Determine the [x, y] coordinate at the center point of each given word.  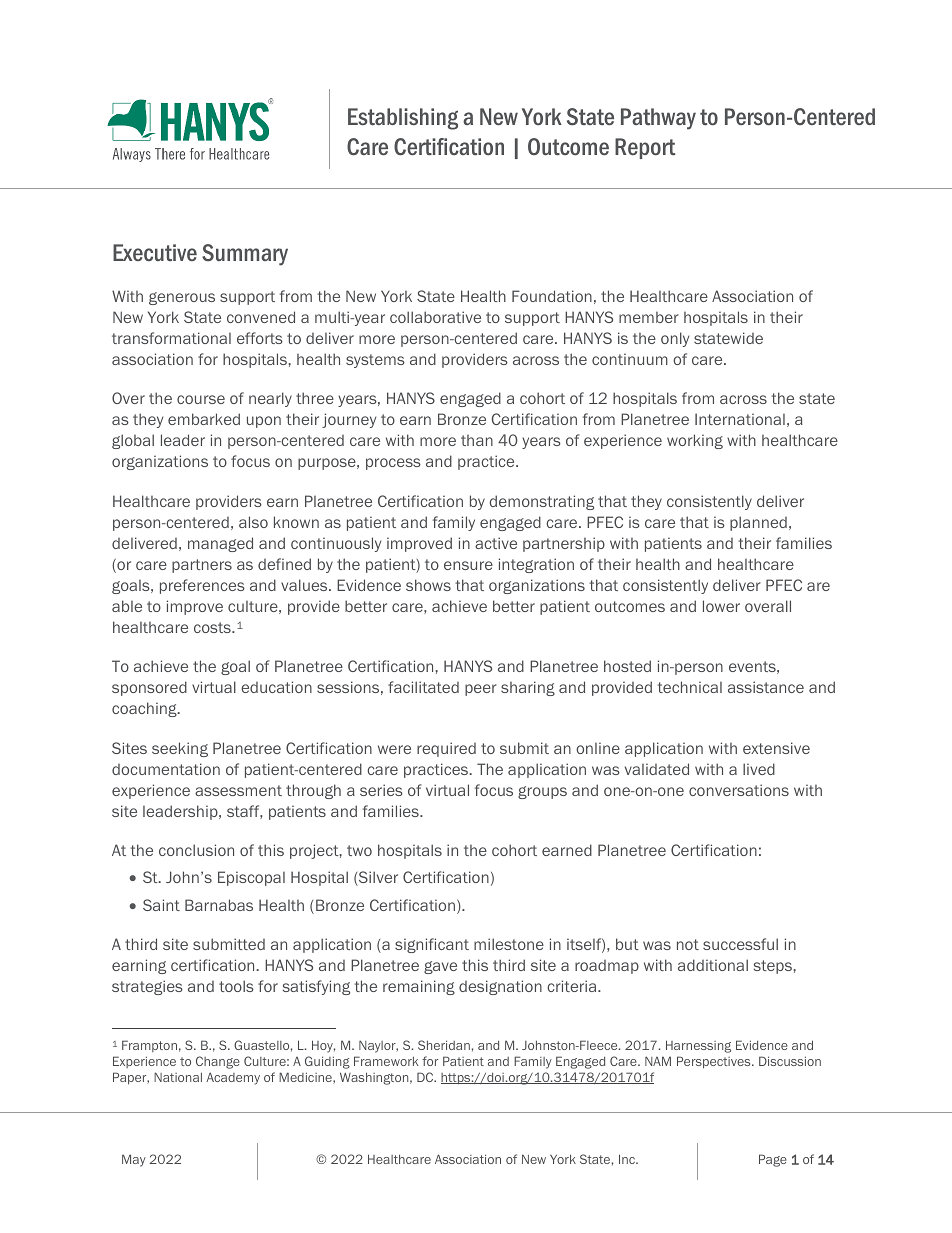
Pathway [658, 119]
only [675, 339]
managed [220, 544]
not [688, 944]
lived [759, 769]
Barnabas [219, 905]
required [446, 749]
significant [432, 945]
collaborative [435, 317]
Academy [233, 1078]
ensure [468, 565]
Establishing [403, 119]
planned [758, 523]
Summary [245, 255]
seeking [180, 749]
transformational [171, 338]
